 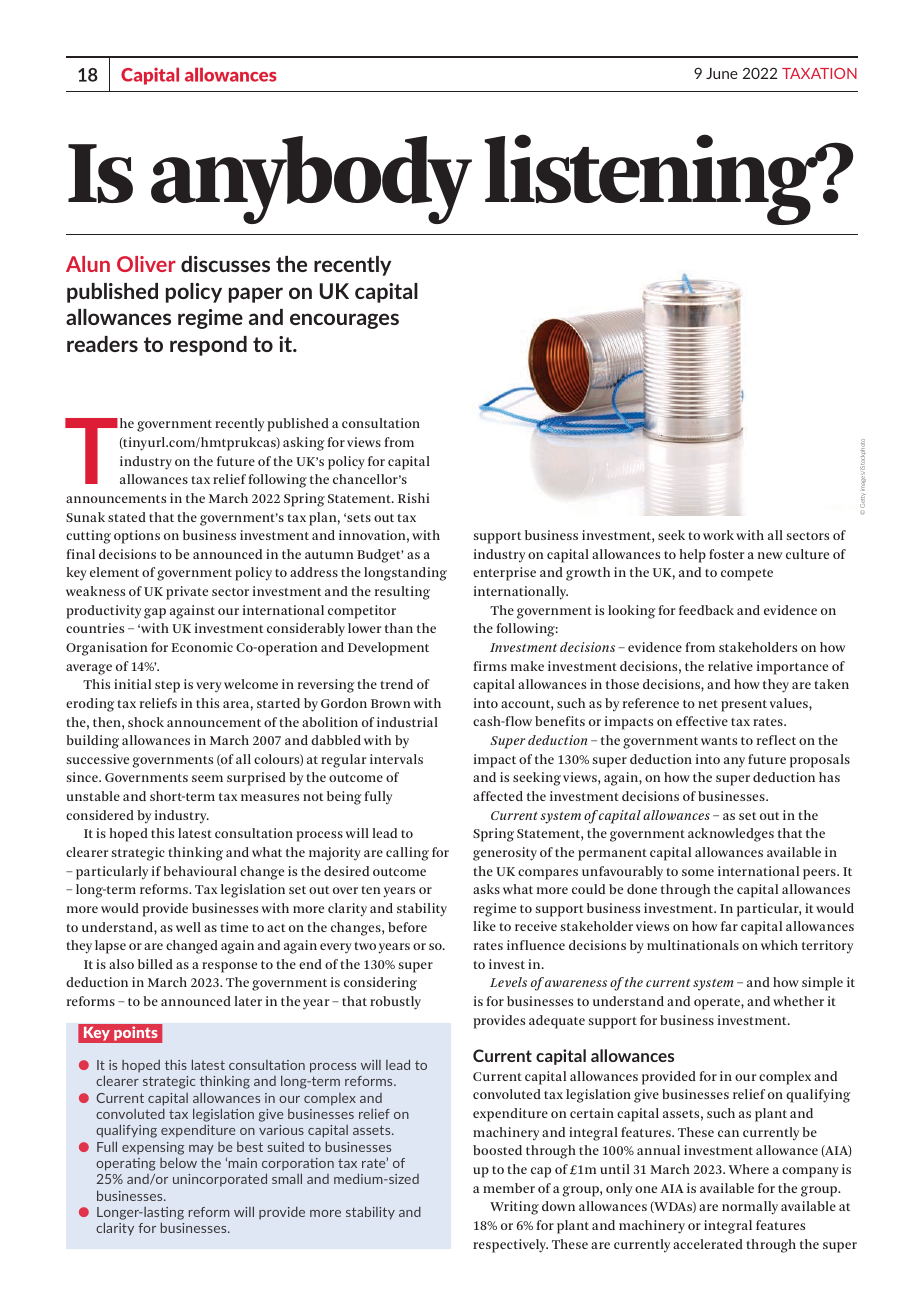 I want to click on normally, so click(x=750, y=1208).
